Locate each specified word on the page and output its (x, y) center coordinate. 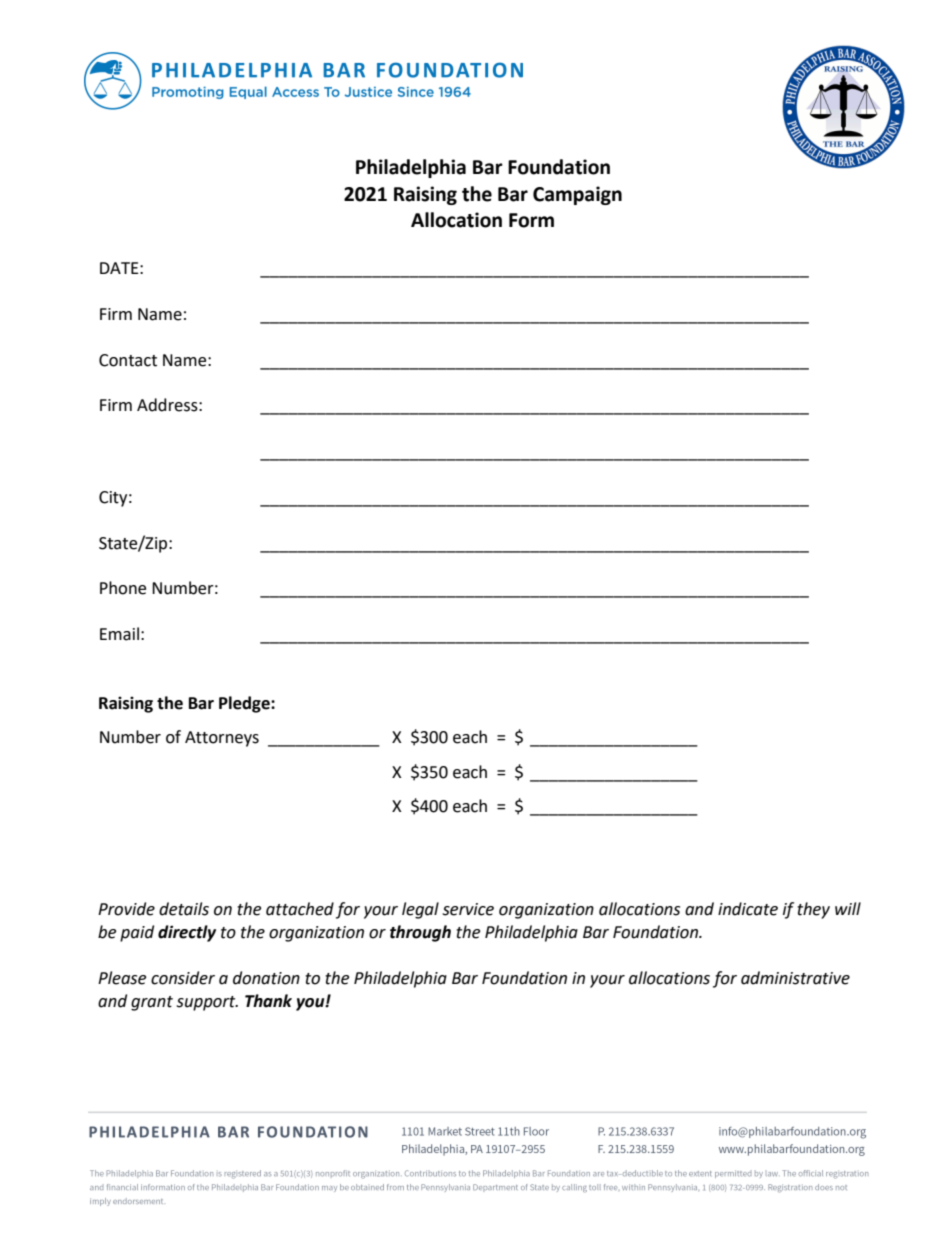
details (184, 909)
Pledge (245, 704)
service (468, 909)
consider (183, 978)
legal (420, 910)
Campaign (577, 195)
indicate (748, 909)
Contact (128, 360)
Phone (123, 588)
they (813, 910)
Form (531, 220)
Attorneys (222, 739)
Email (119, 634)
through (420, 933)
